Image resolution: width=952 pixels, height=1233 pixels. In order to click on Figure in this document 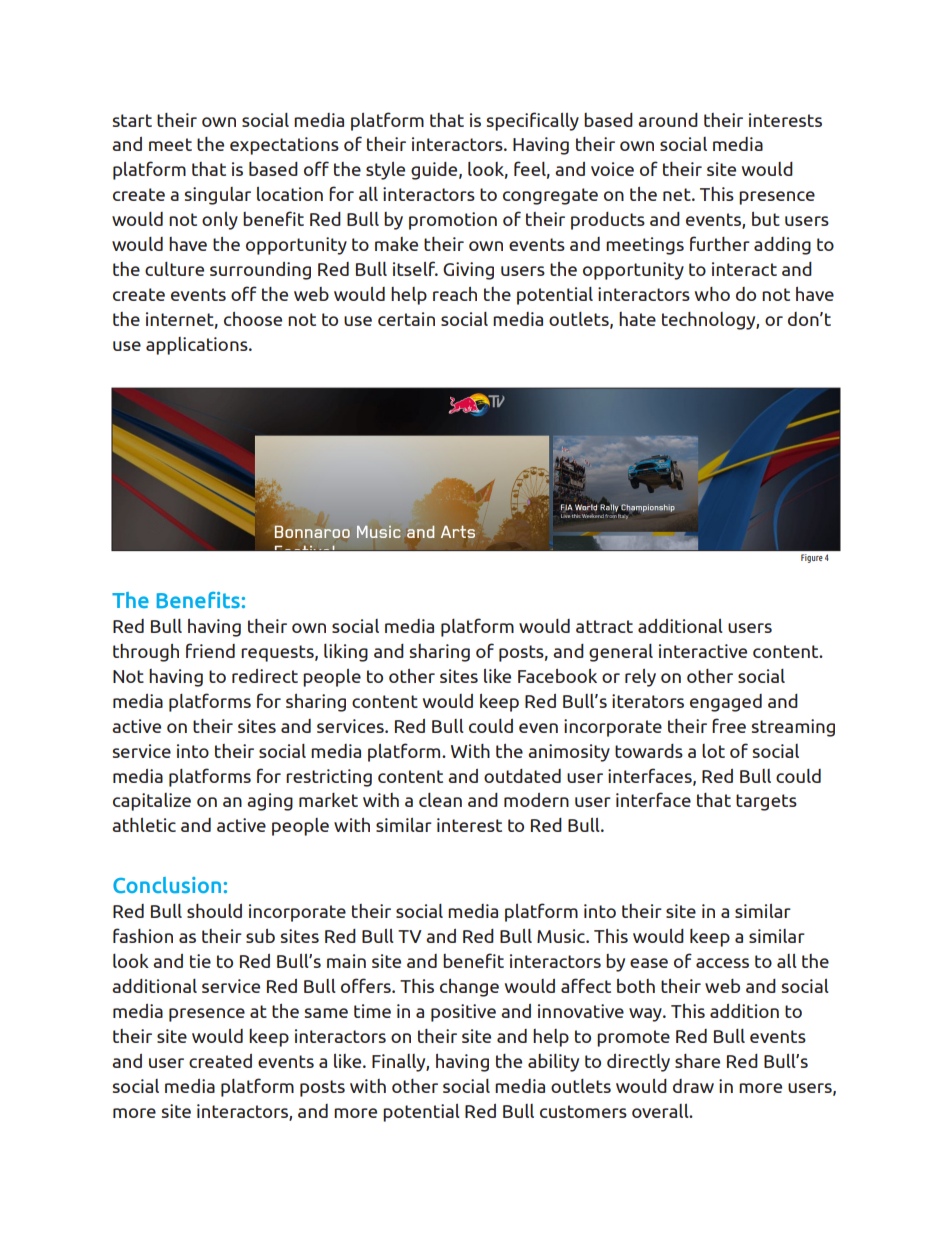, I will do `click(811, 558)`.
